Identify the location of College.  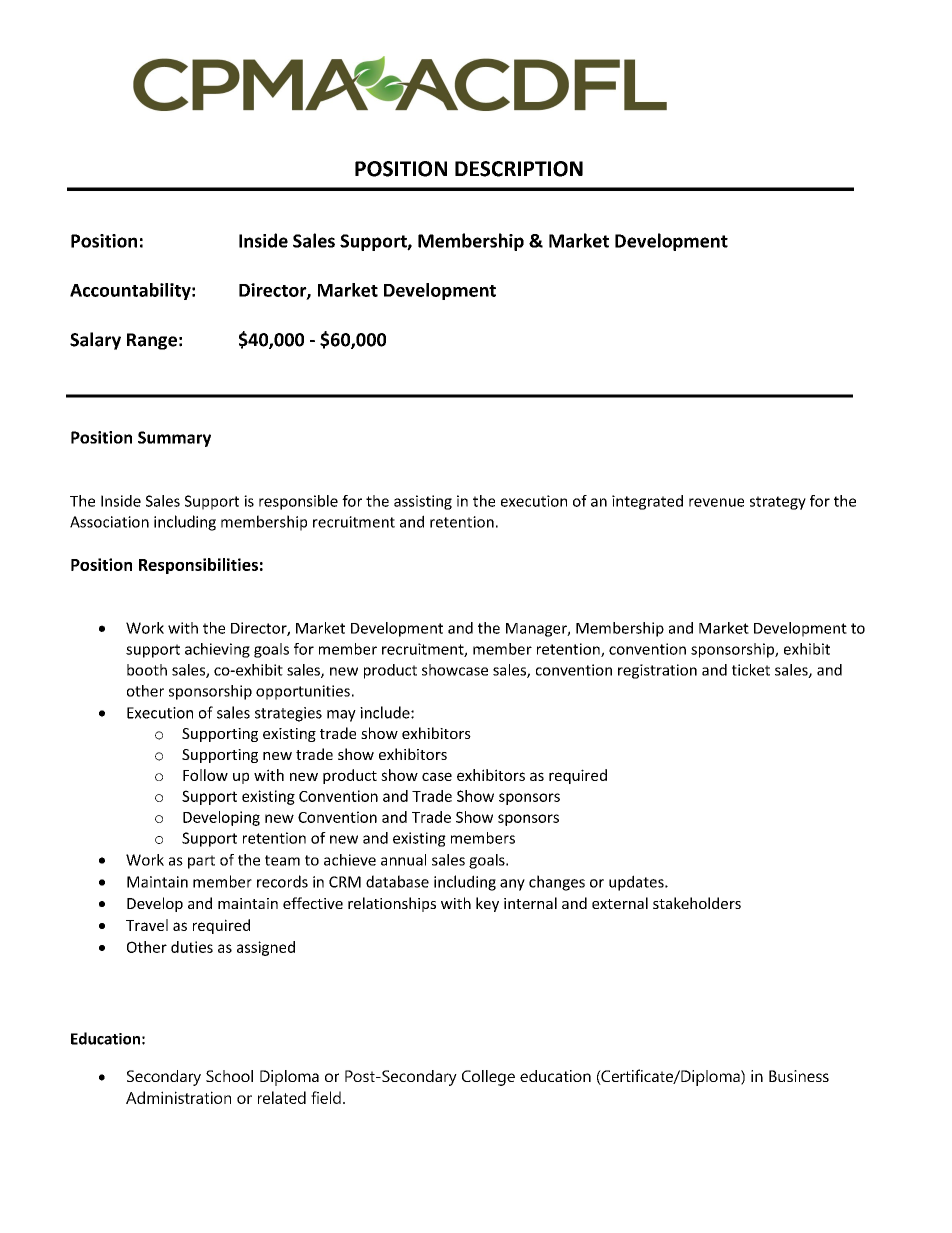
(488, 1078).
